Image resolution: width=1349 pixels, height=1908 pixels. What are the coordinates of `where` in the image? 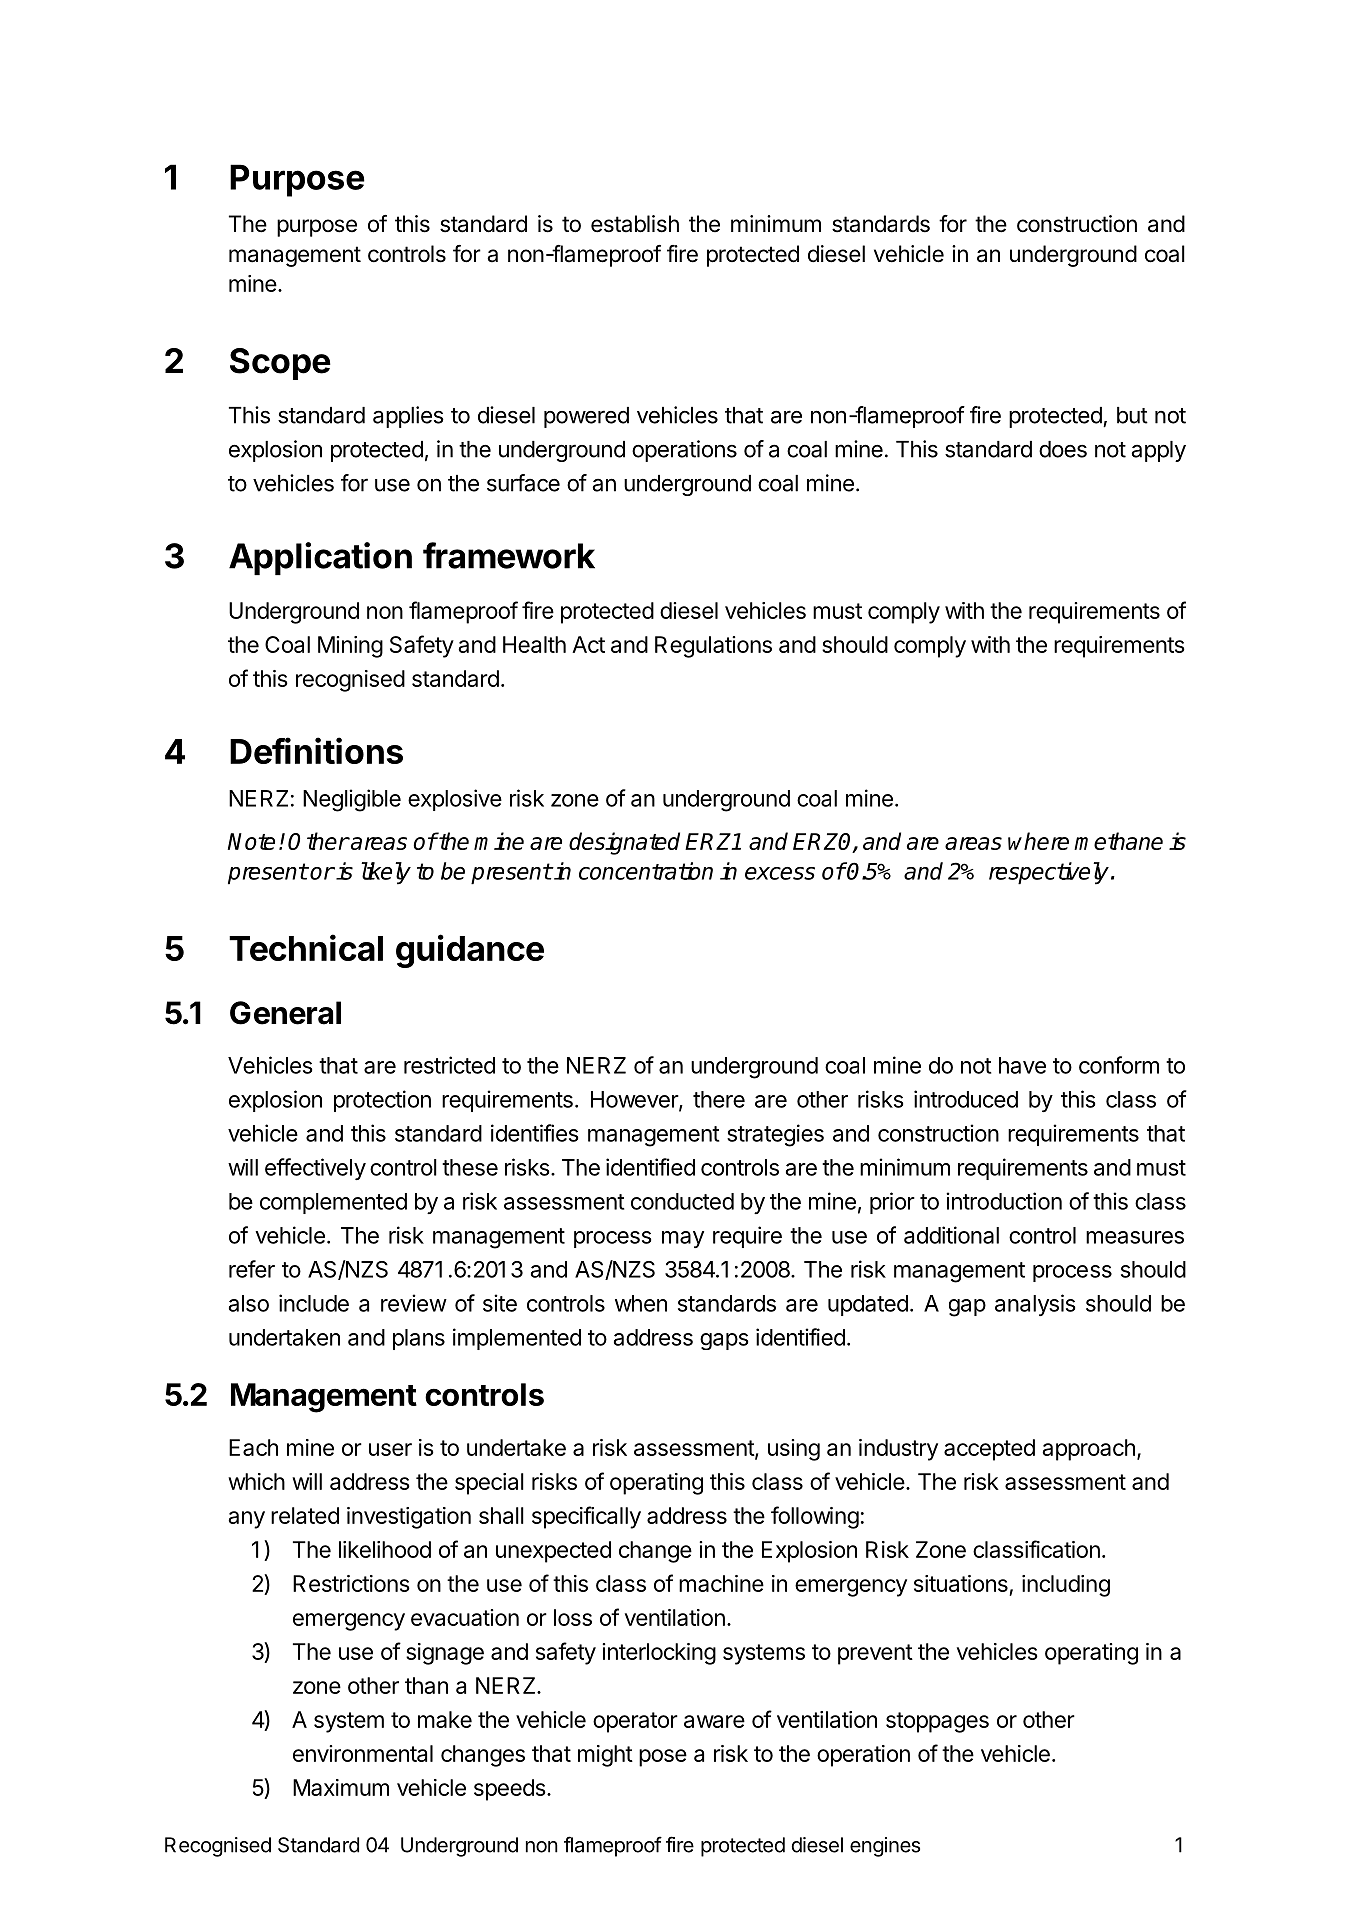 It's located at (1038, 841).
